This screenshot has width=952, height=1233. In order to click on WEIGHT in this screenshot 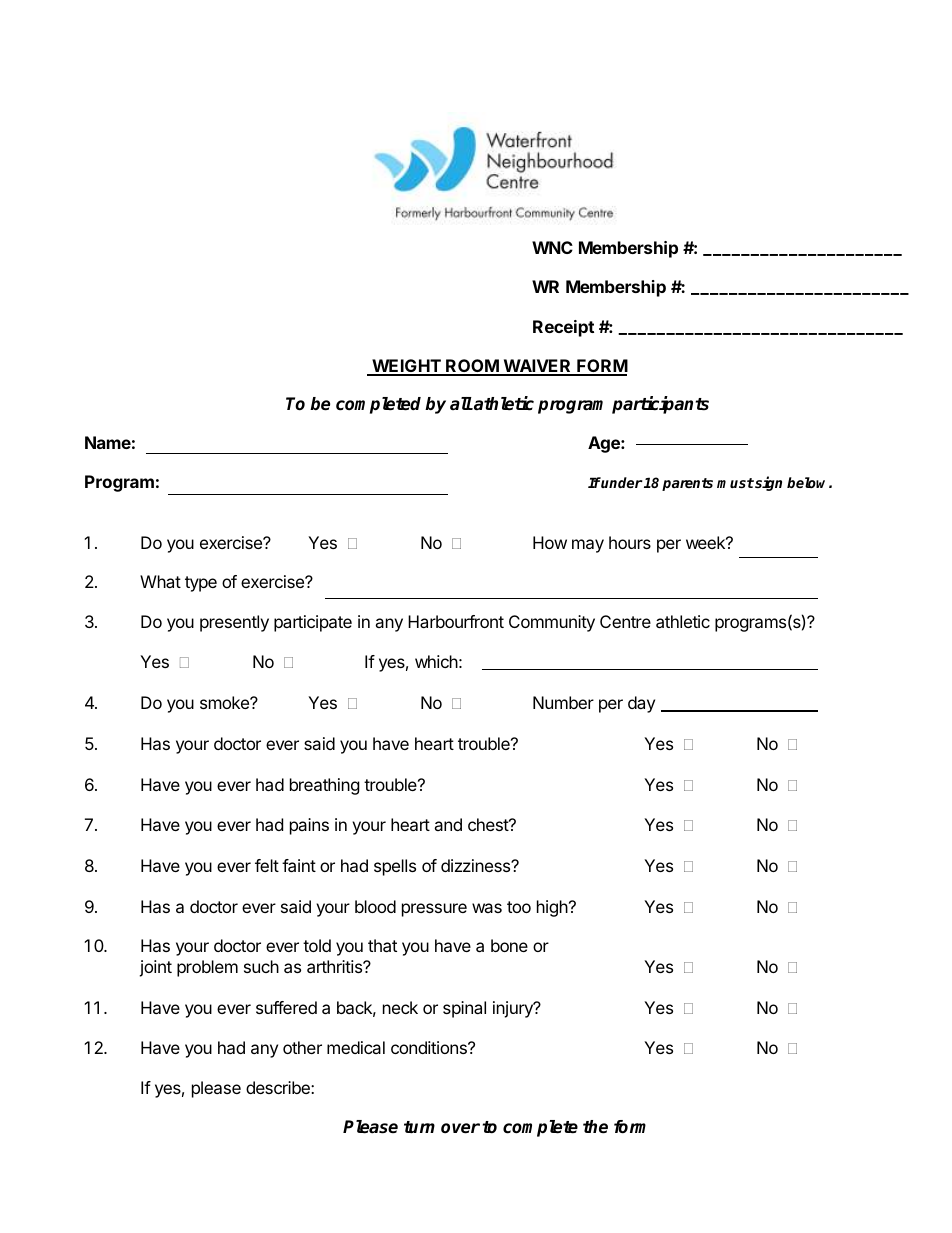, I will do `click(406, 367)`.
